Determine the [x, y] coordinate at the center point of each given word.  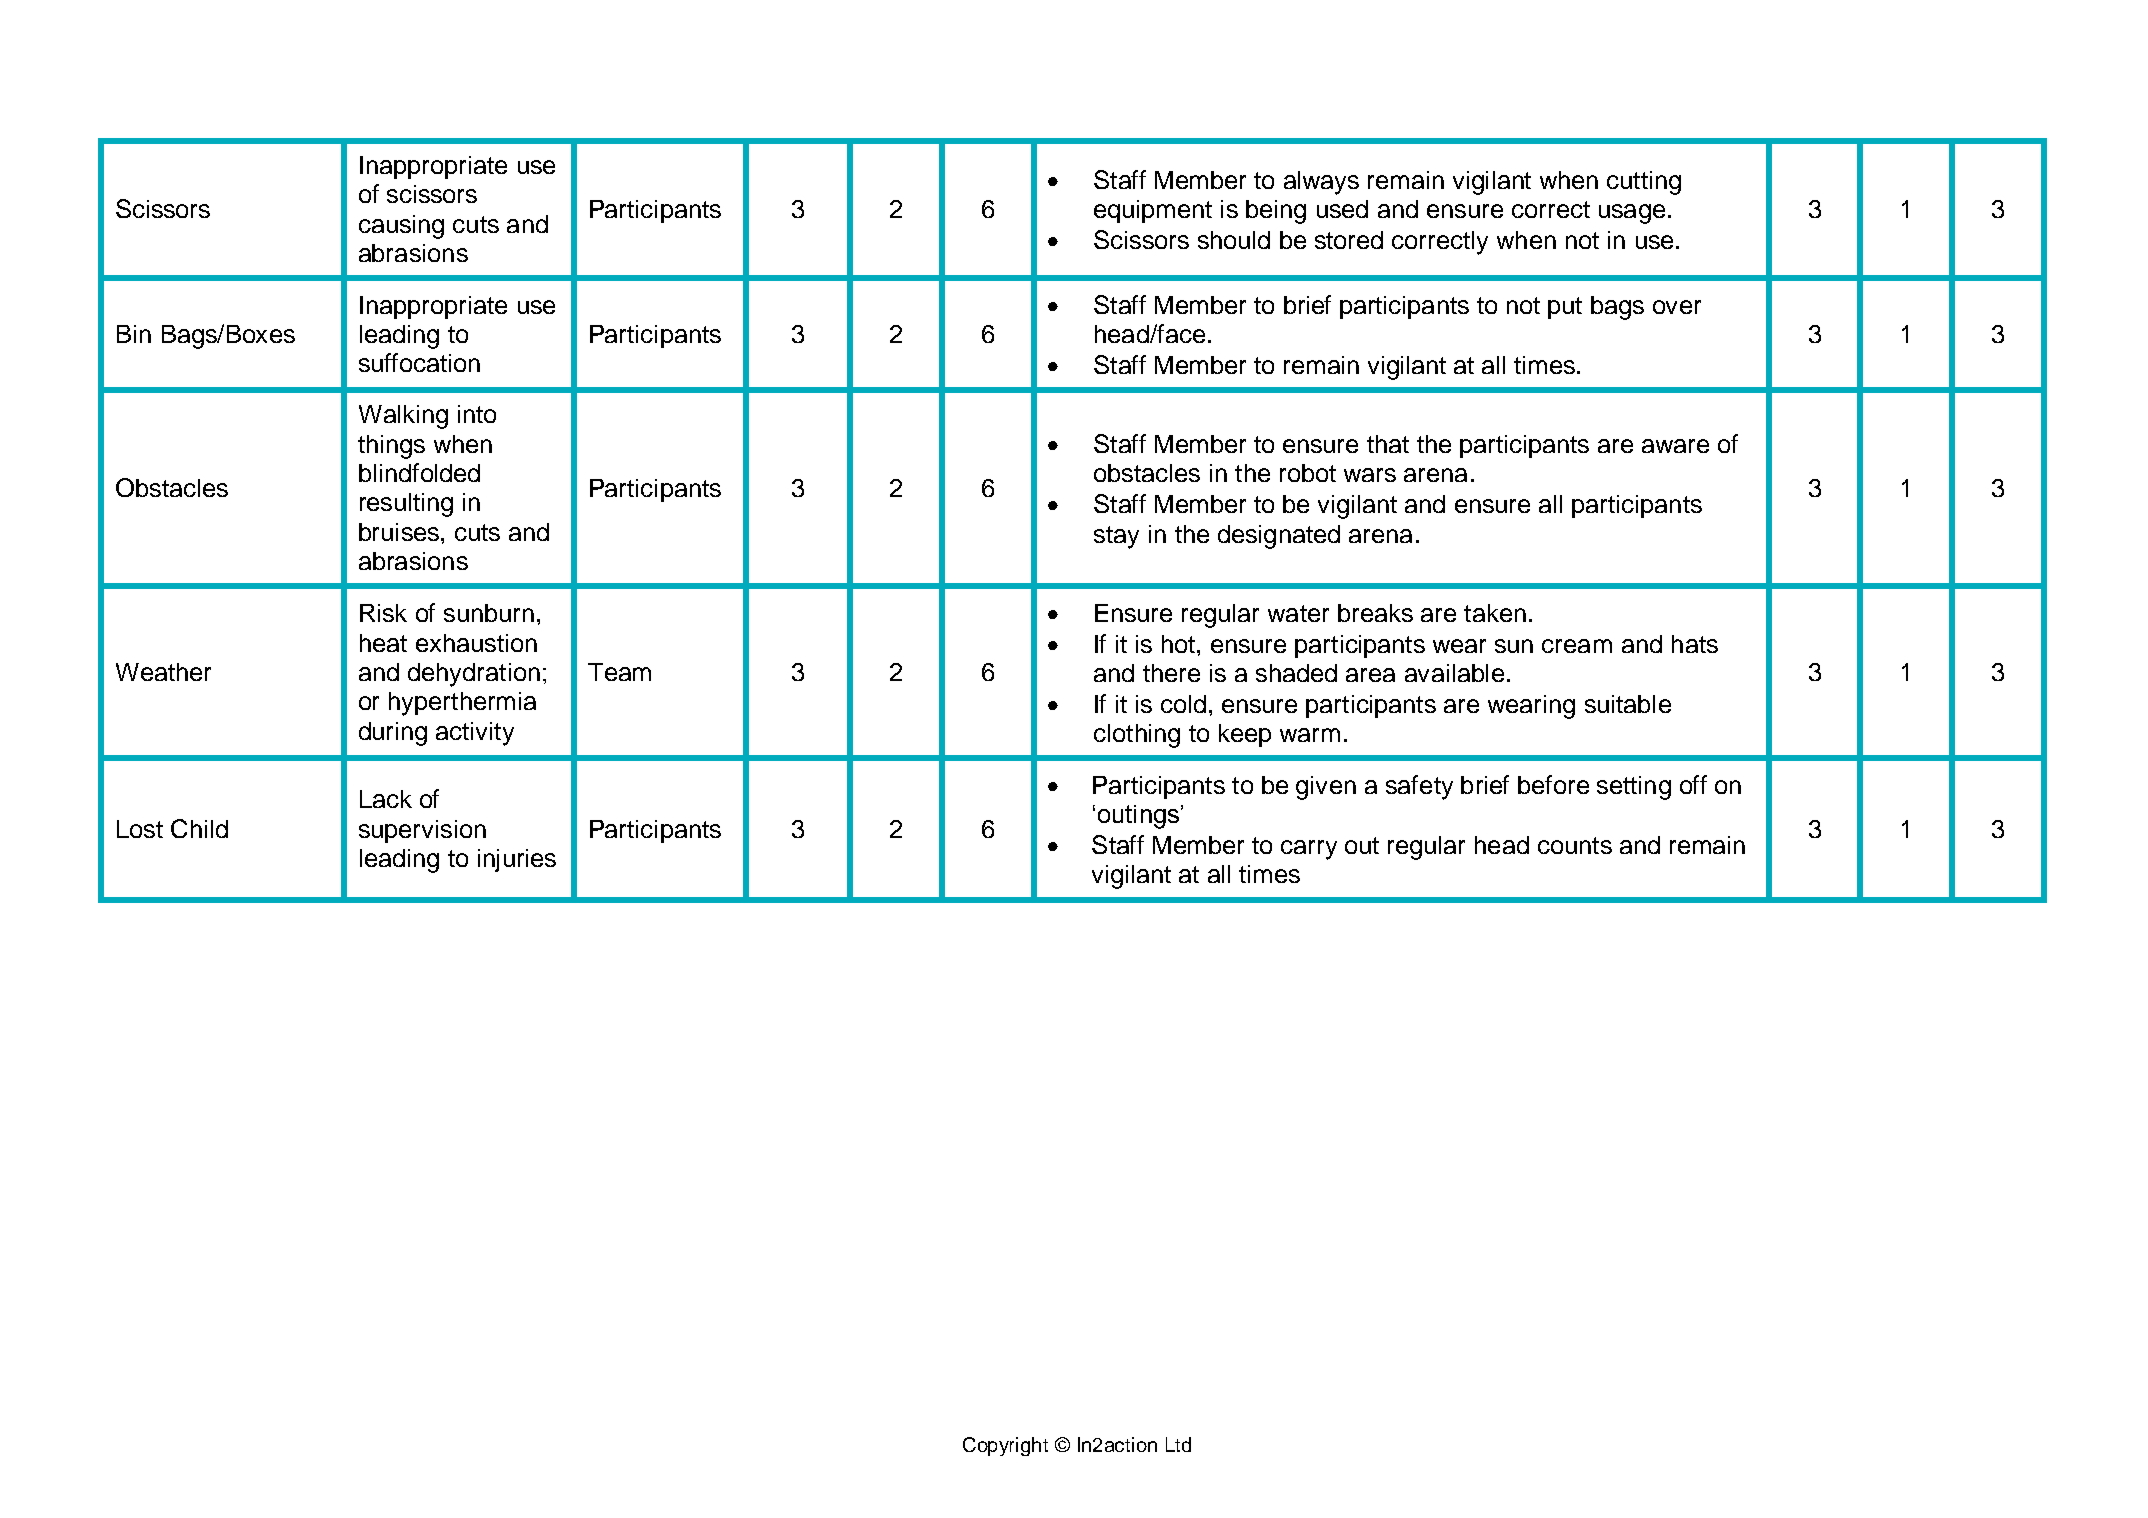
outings [1138, 817]
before [1553, 784]
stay [1116, 537]
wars [1370, 475]
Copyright [1005, 1446]
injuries [517, 860]
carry [1309, 850]
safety [1419, 787]
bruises [399, 532]
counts [1575, 845]
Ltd [1178, 1444]
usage [1632, 214]
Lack [386, 799]
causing [401, 227]
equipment [1153, 211]
